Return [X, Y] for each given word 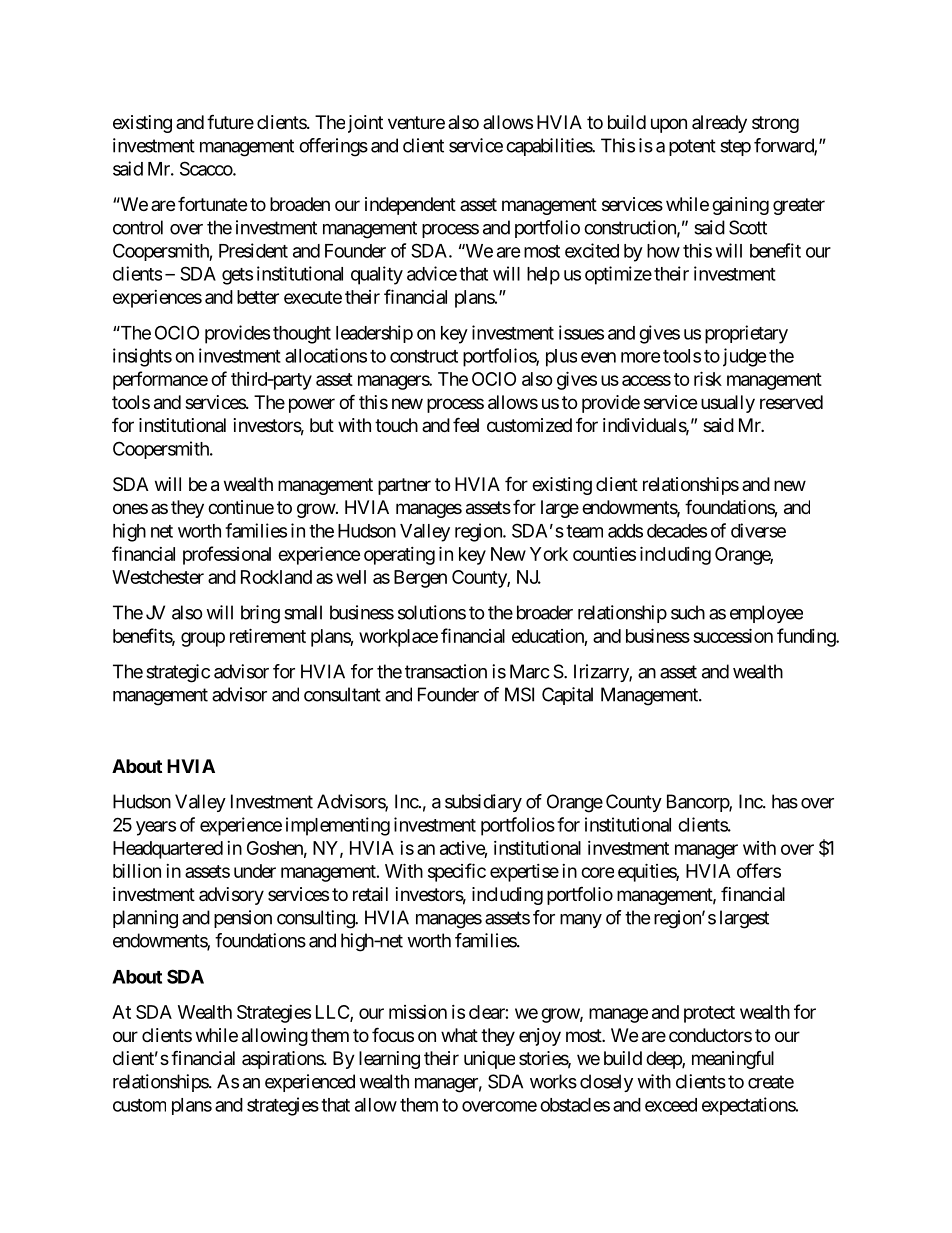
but [322, 425]
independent [410, 206]
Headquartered [168, 850]
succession [733, 635]
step [735, 147]
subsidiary [483, 803]
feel [466, 424]
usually [728, 404]
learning [389, 1060]
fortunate [212, 203]
